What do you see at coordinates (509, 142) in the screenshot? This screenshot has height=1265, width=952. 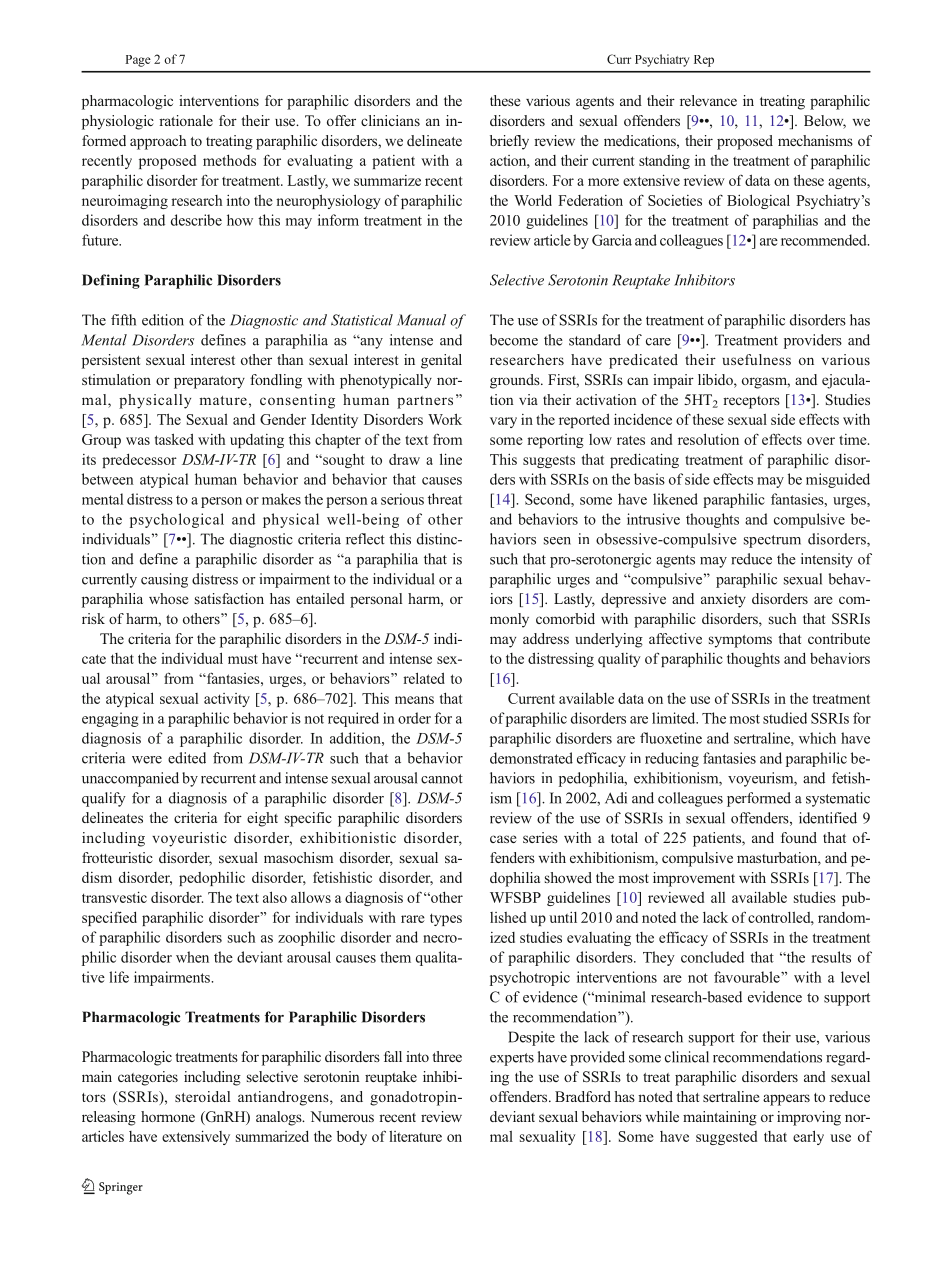 I see `briefly` at bounding box center [509, 142].
